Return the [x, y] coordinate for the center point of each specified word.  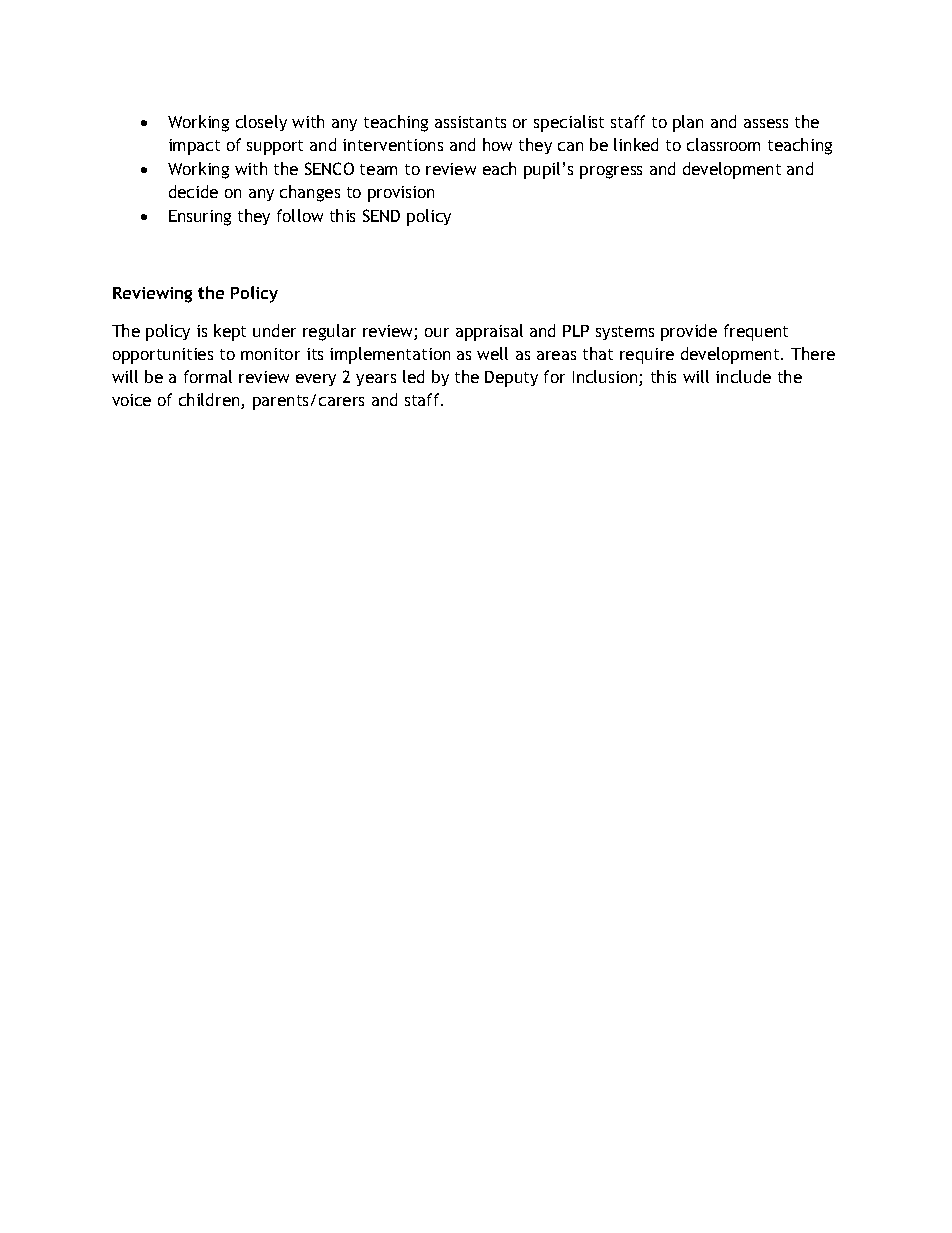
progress [611, 172]
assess [766, 123]
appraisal [489, 332]
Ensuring [200, 218]
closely [261, 123]
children [210, 401]
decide [193, 191]
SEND [381, 215]
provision [401, 194]
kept [230, 332]
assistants [470, 122]
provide [689, 332]
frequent [756, 332]
